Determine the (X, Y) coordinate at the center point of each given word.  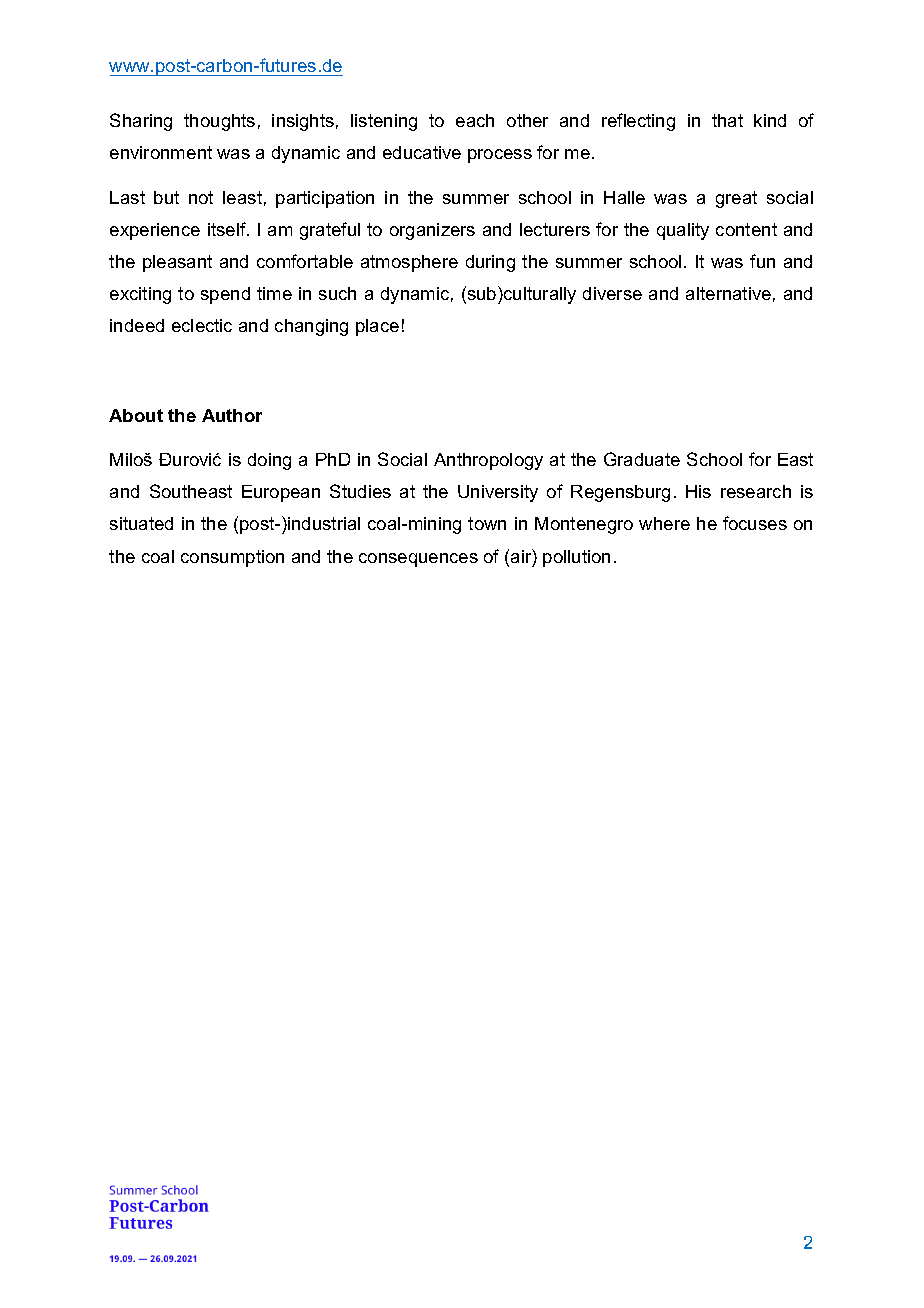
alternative (728, 293)
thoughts (219, 122)
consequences (418, 560)
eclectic (202, 325)
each (475, 120)
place (377, 327)
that (727, 120)
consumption (232, 558)
